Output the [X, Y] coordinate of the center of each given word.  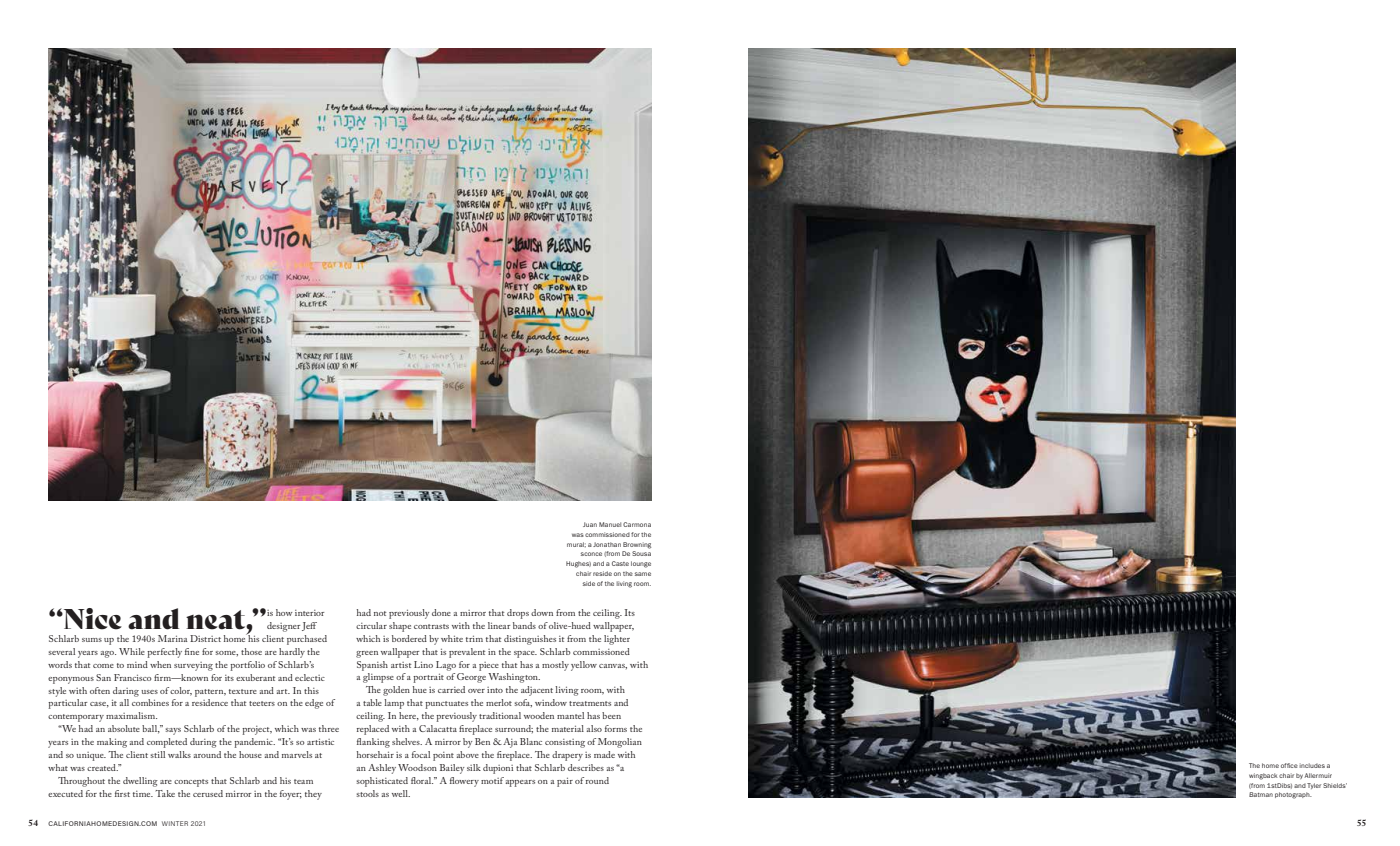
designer [283, 627]
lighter [617, 640]
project [257, 730]
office [1289, 765]
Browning [637, 545]
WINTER [175, 823]
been [611, 715]
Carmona [637, 524]
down [542, 612]
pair [565, 782]
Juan [590, 524]
